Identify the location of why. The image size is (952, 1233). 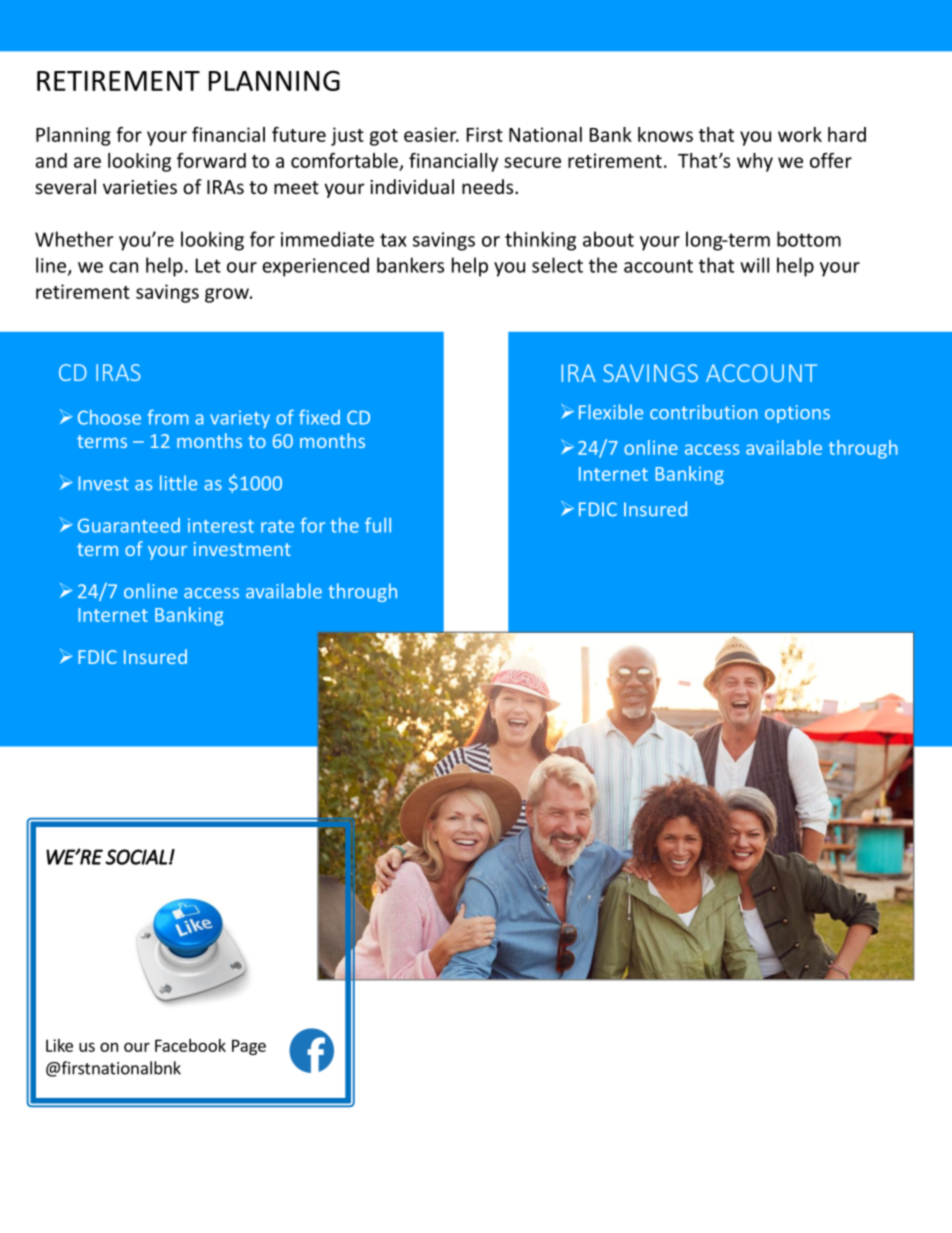
(755, 162).
